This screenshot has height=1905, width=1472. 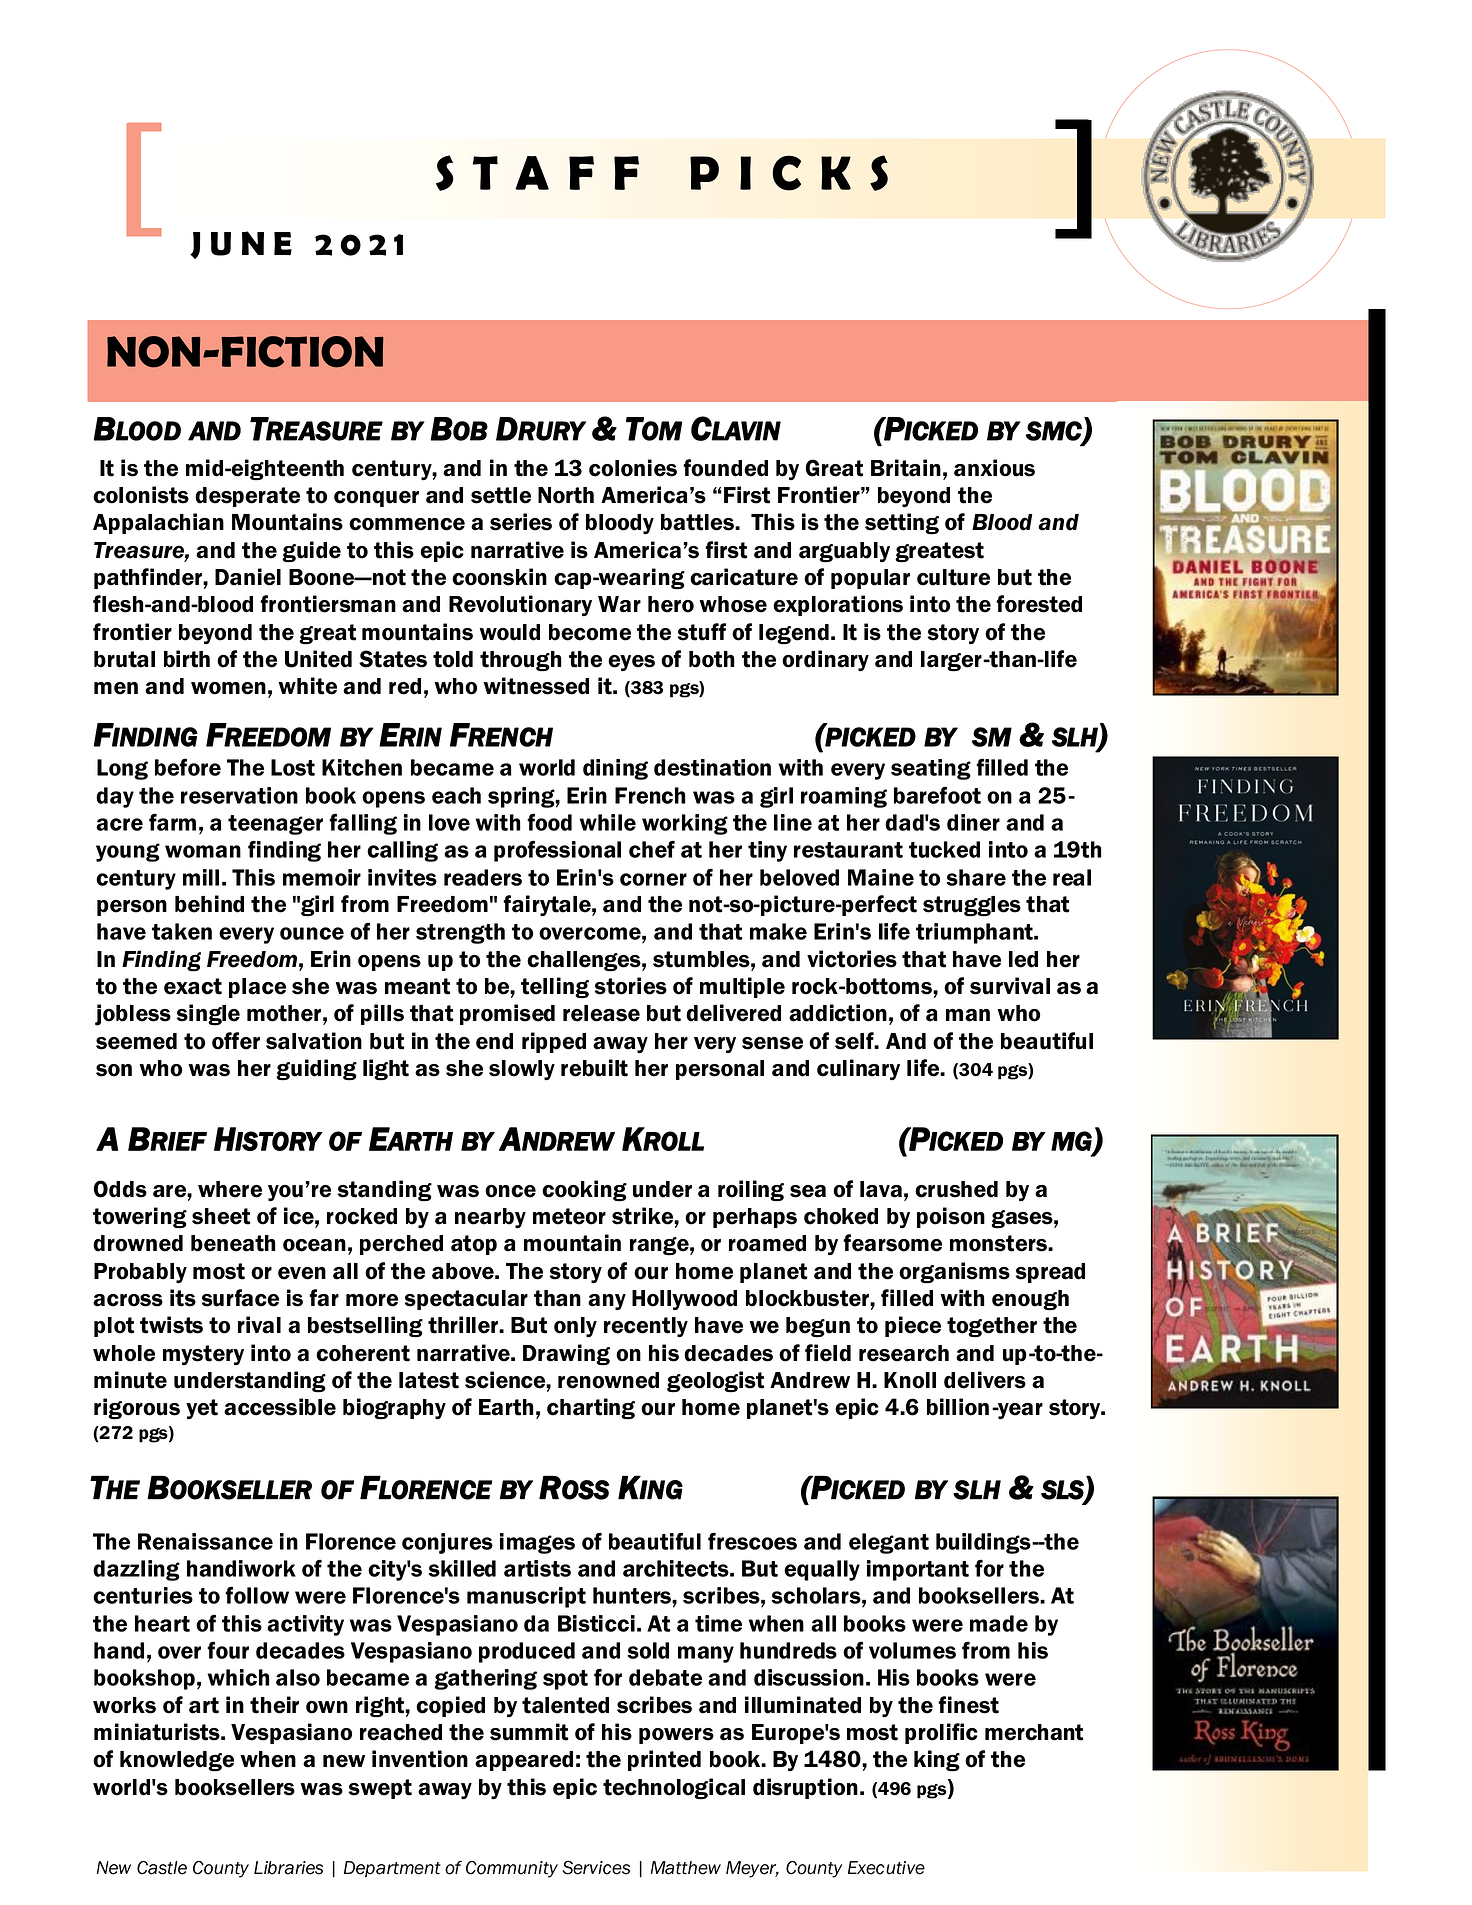 I want to click on once, so click(x=510, y=1191).
